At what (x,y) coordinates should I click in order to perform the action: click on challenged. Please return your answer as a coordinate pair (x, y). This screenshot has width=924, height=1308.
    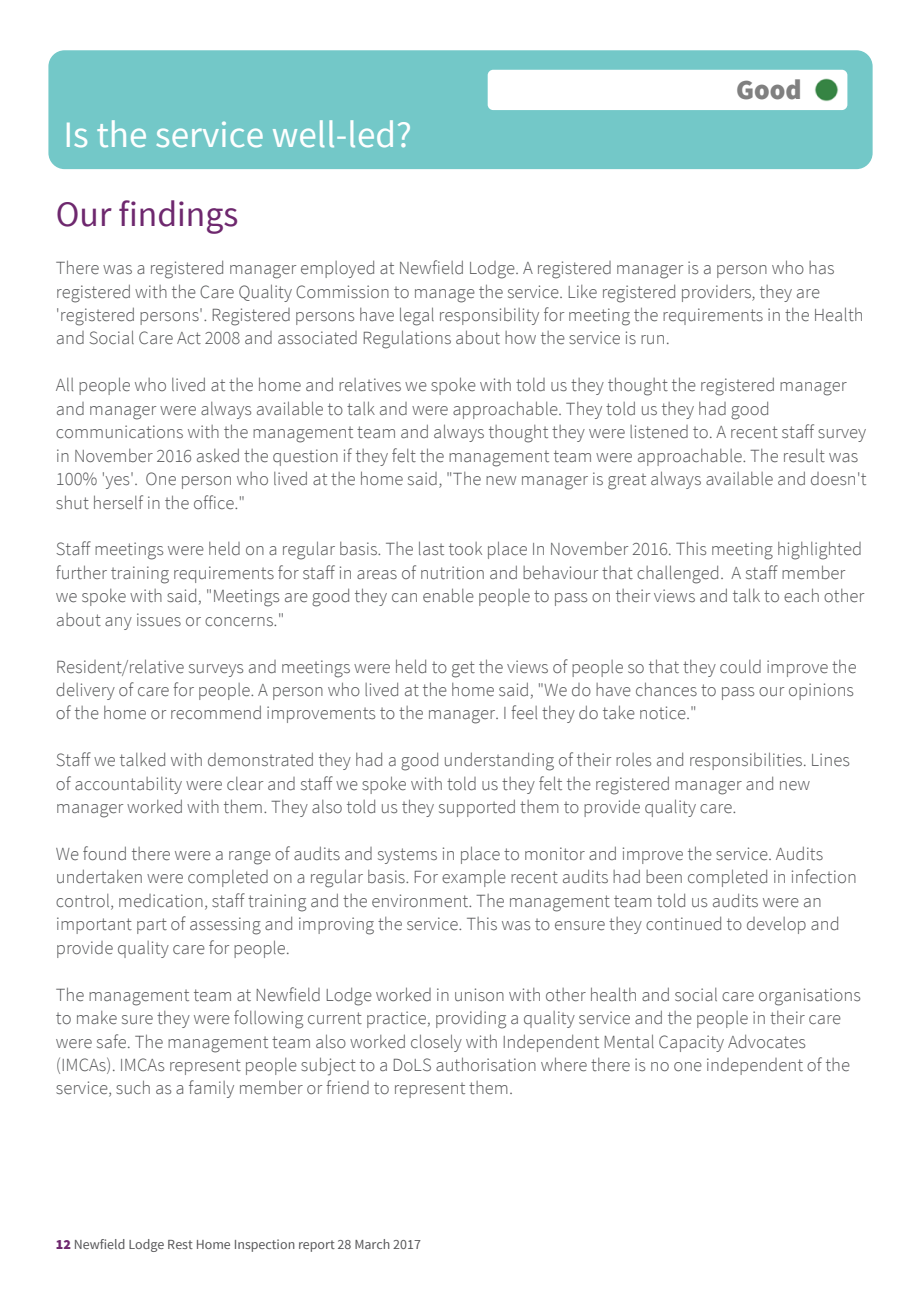
    Looking at the image, I should click on (677, 574).
